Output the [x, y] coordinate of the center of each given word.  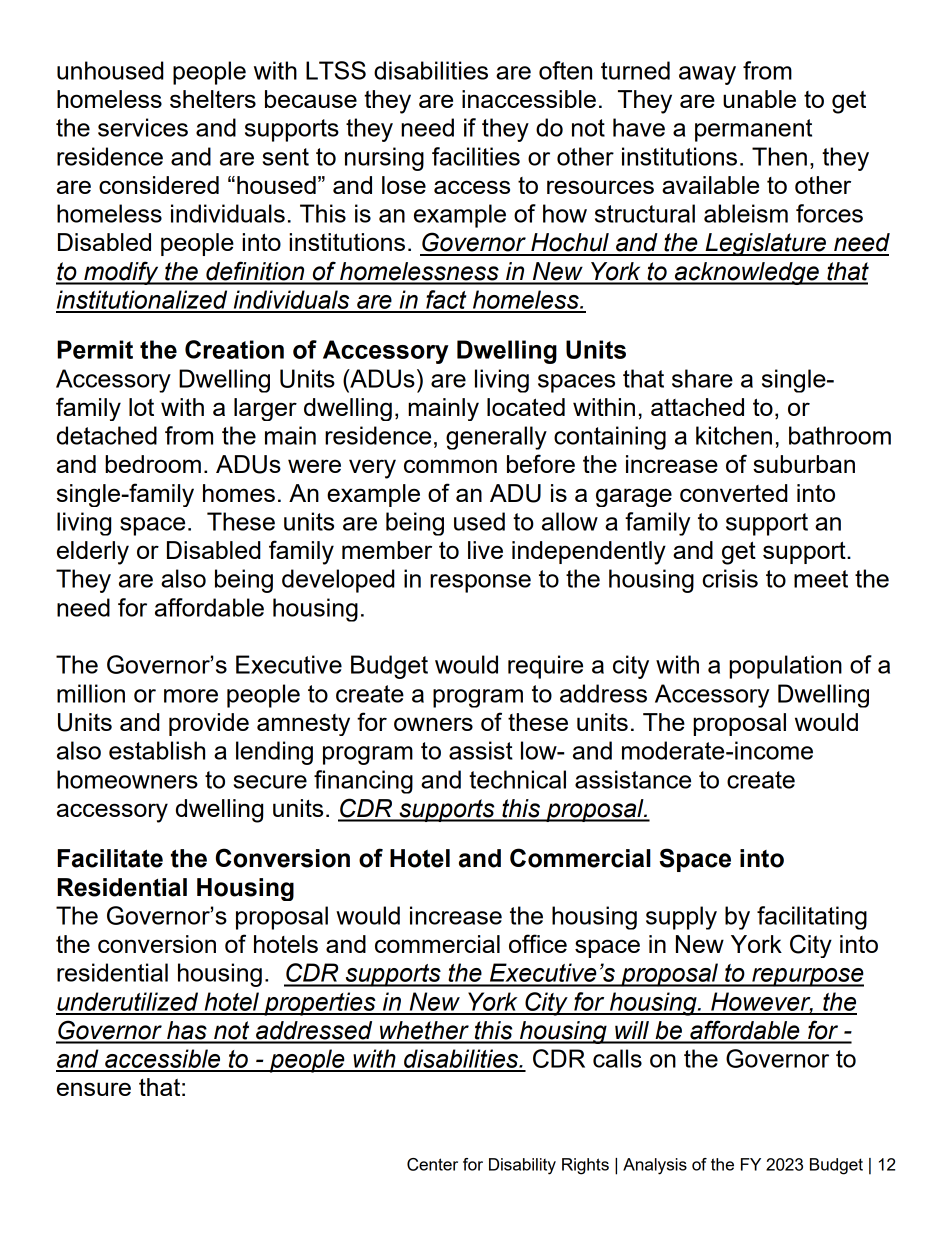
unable [759, 99]
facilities [476, 156]
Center [432, 1164]
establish [157, 750]
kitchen [734, 435]
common [450, 466]
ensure [94, 1089]
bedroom [153, 464]
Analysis [655, 1166]
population [785, 667]
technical [517, 779]
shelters [213, 99]
